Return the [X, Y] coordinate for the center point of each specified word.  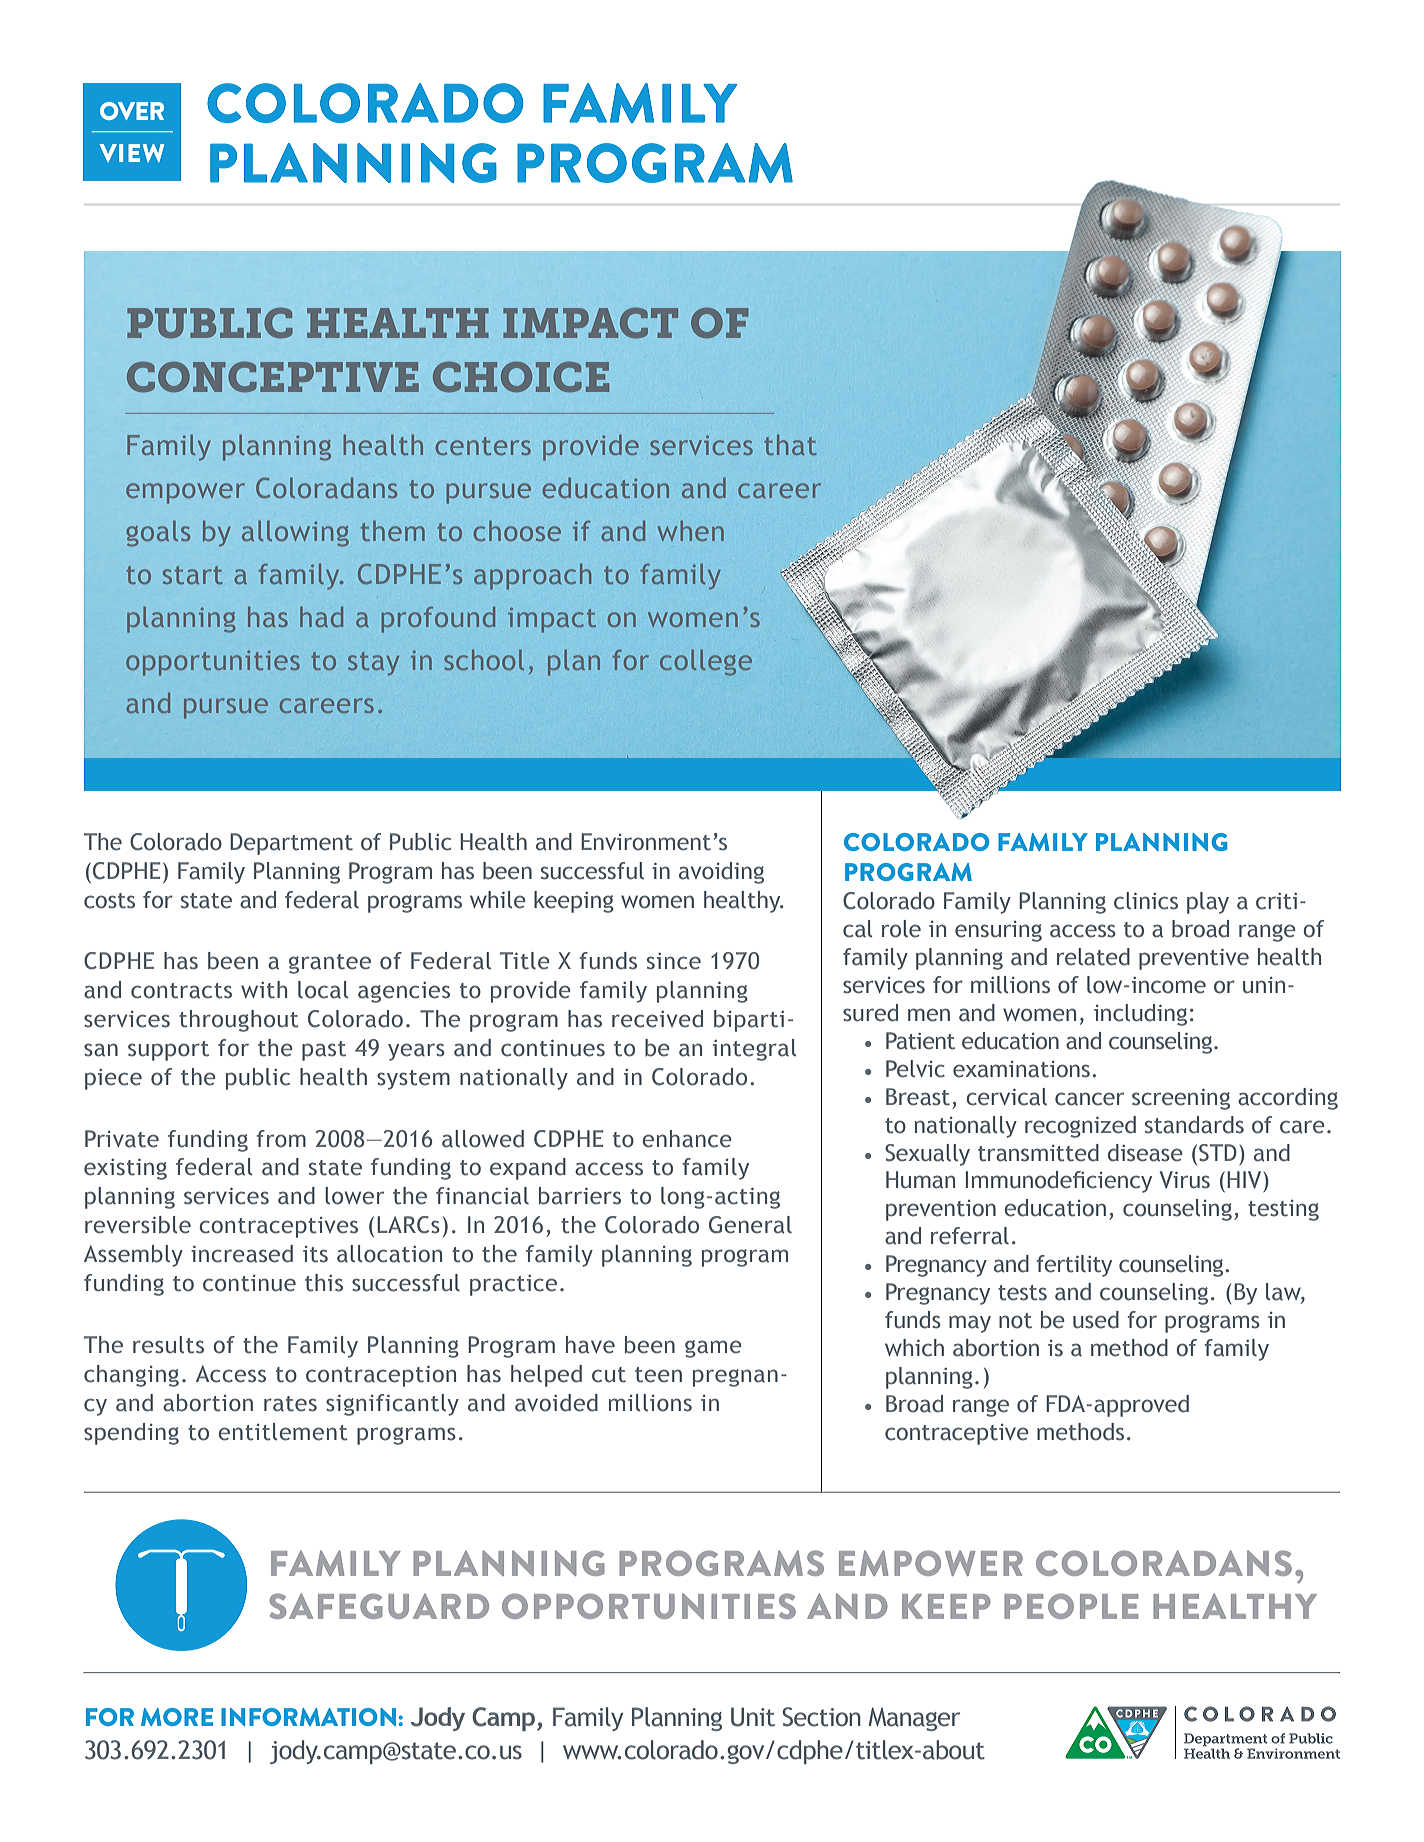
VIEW [131, 153]
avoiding [721, 873]
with [264, 990]
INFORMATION [308, 1717]
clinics [1146, 901]
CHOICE [521, 377]
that [790, 445]
